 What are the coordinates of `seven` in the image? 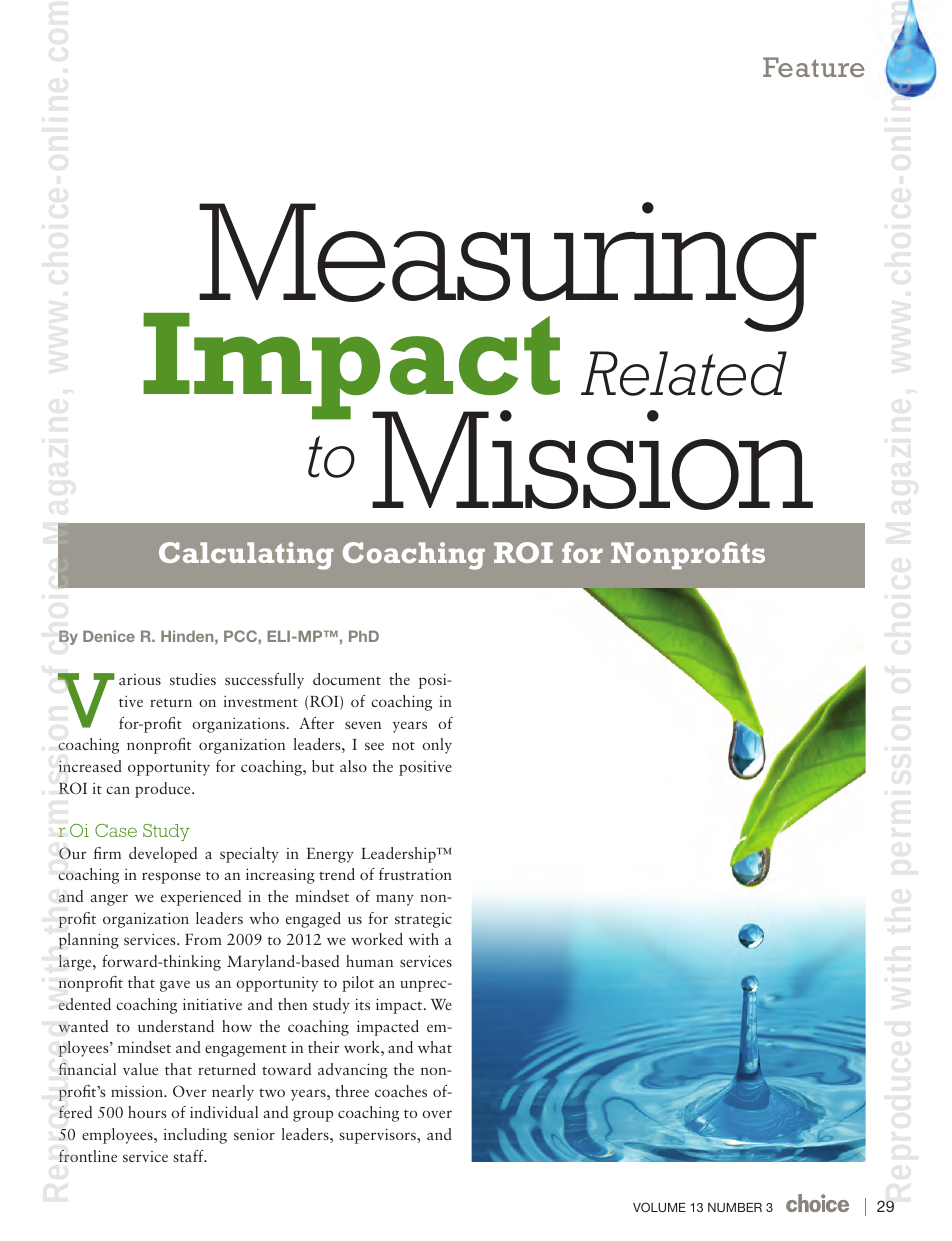 It's located at (363, 725).
